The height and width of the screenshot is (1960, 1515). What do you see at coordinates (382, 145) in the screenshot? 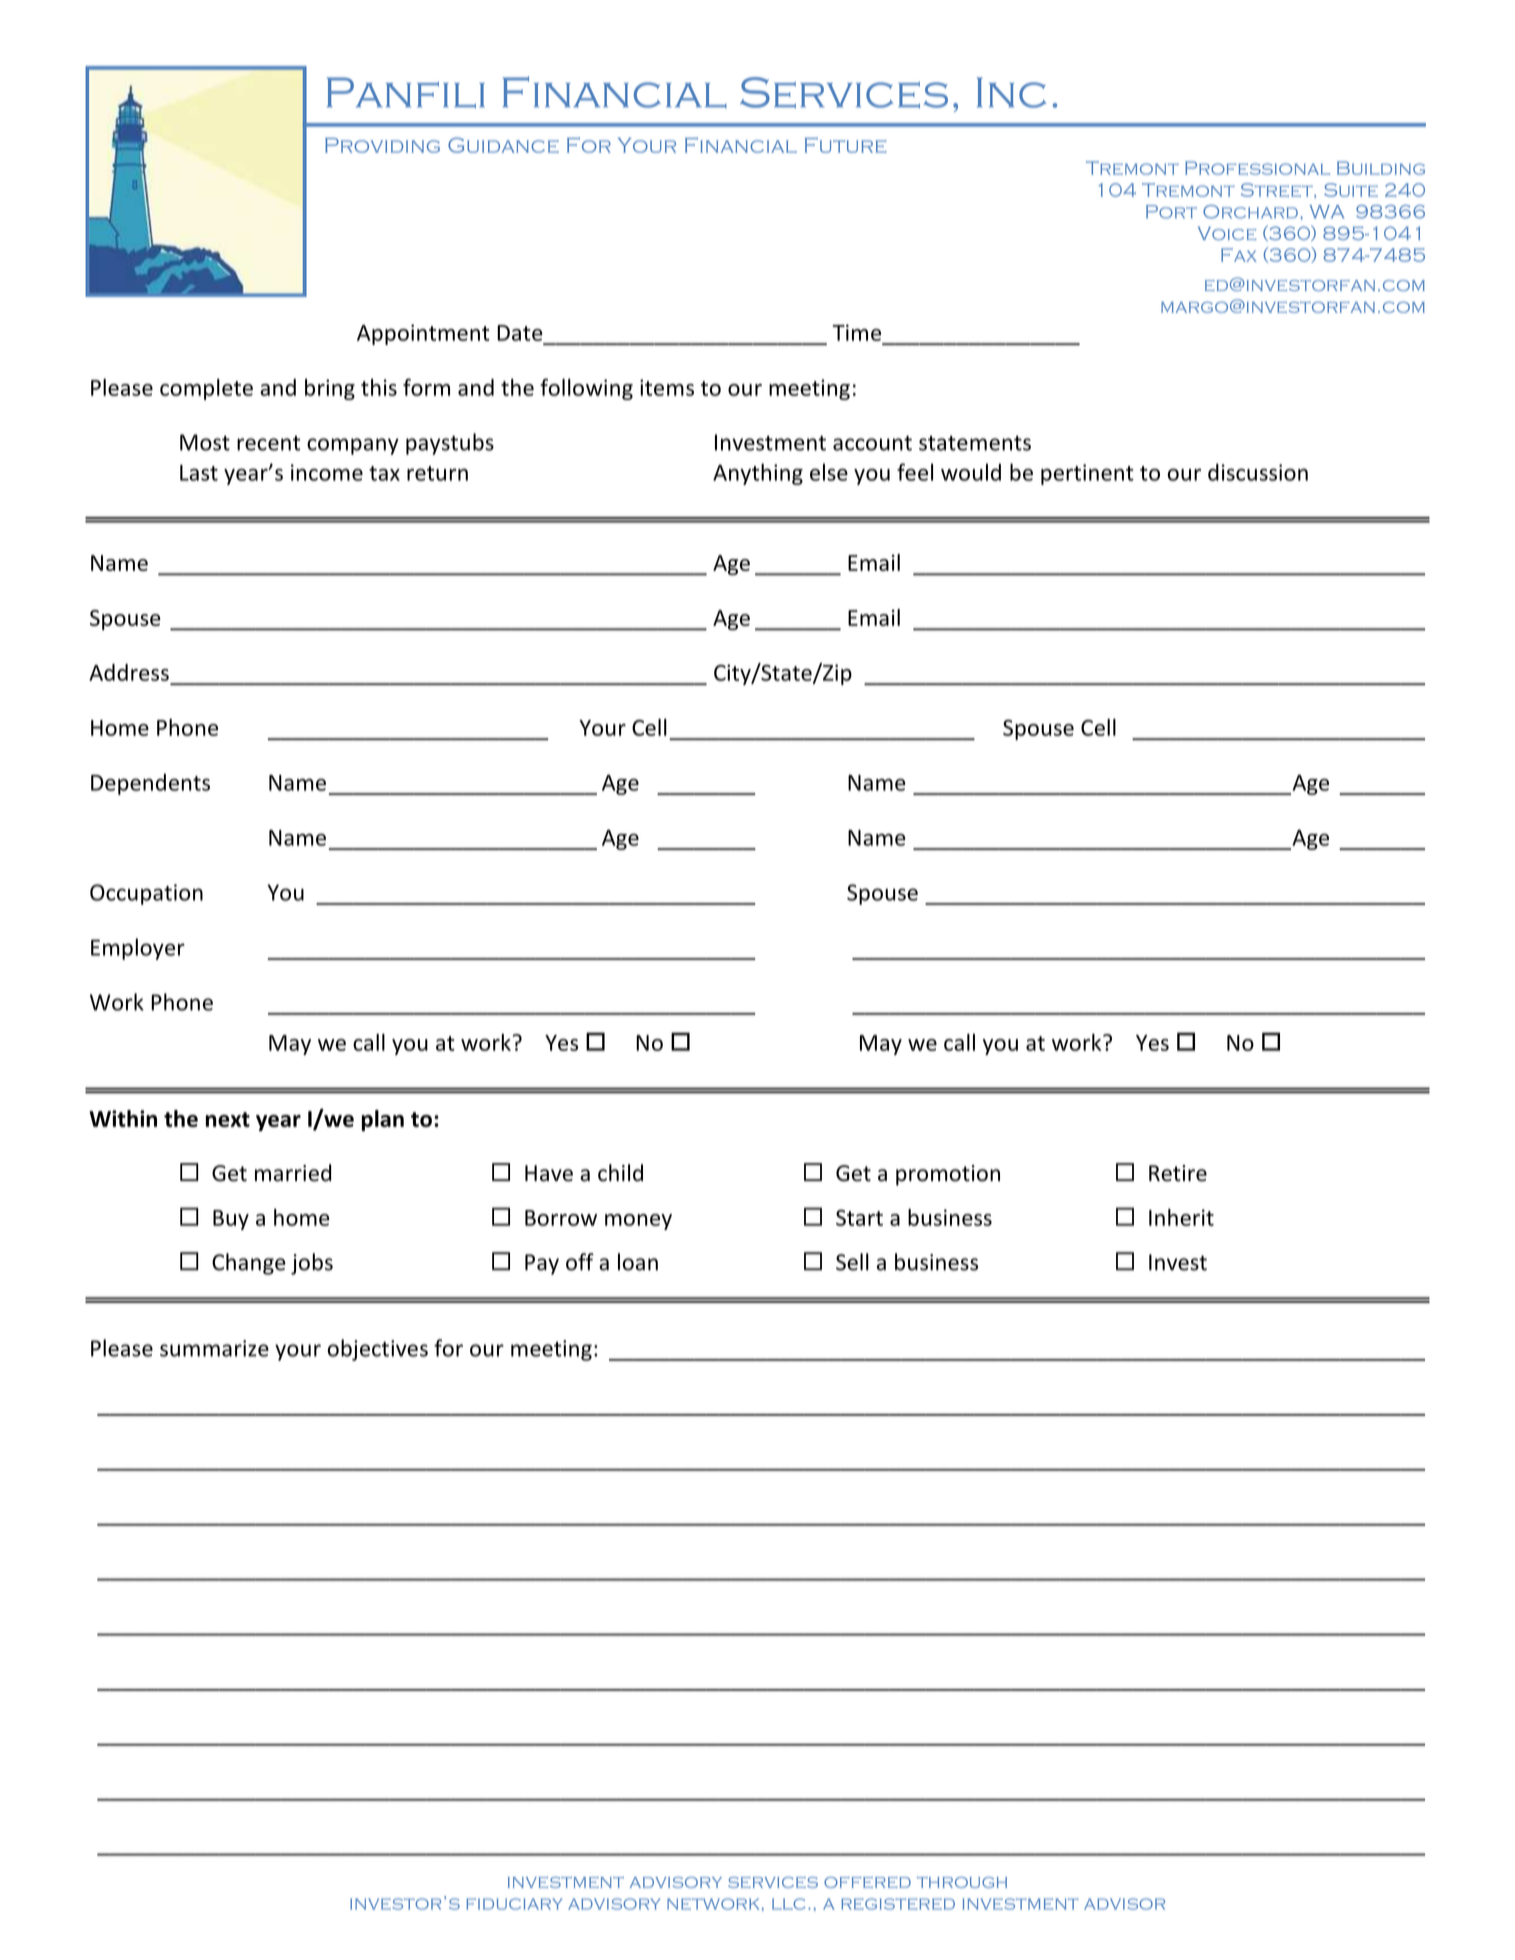
I see `Providing` at bounding box center [382, 145].
